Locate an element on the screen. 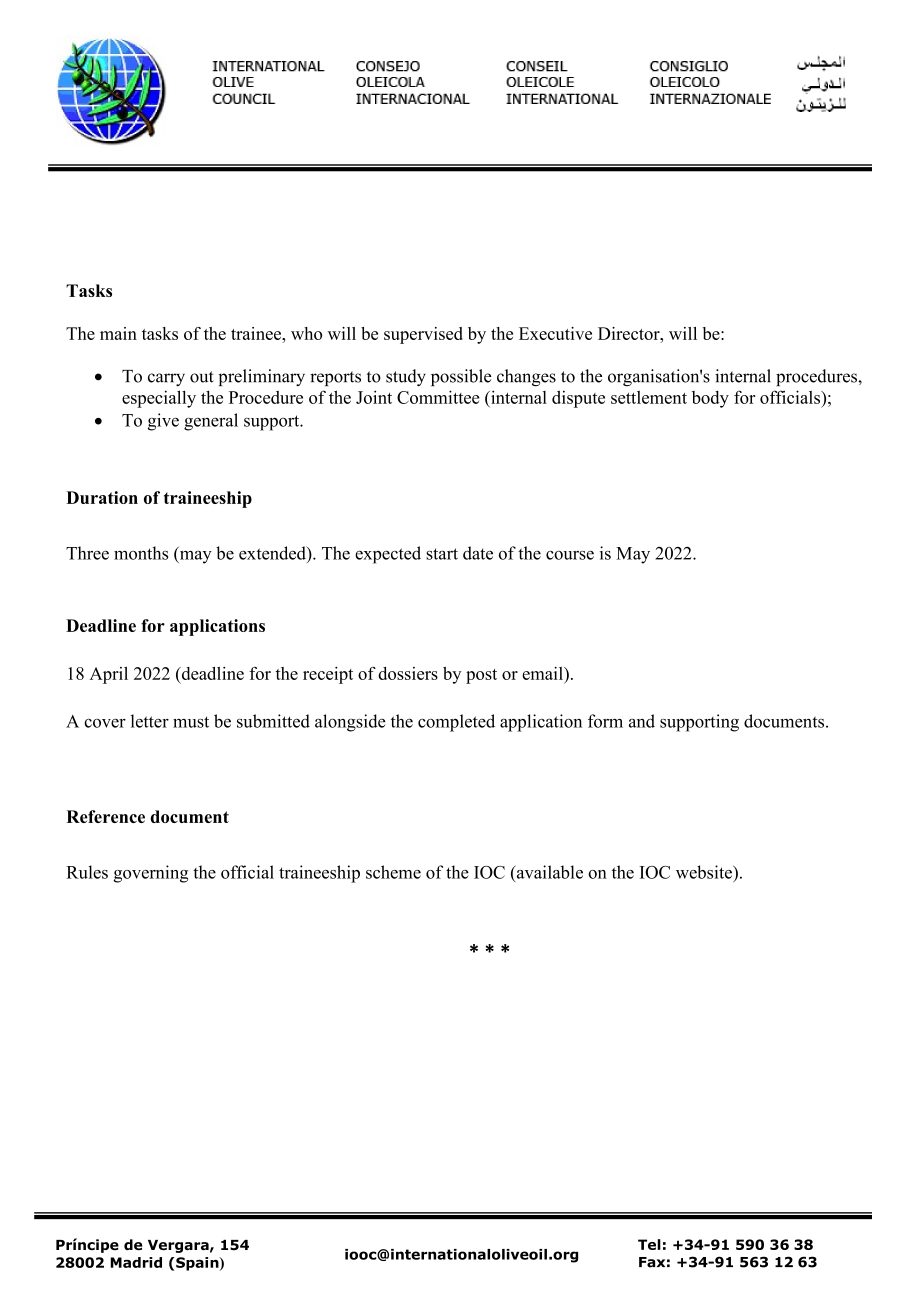  settlement is located at coordinates (649, 397).
